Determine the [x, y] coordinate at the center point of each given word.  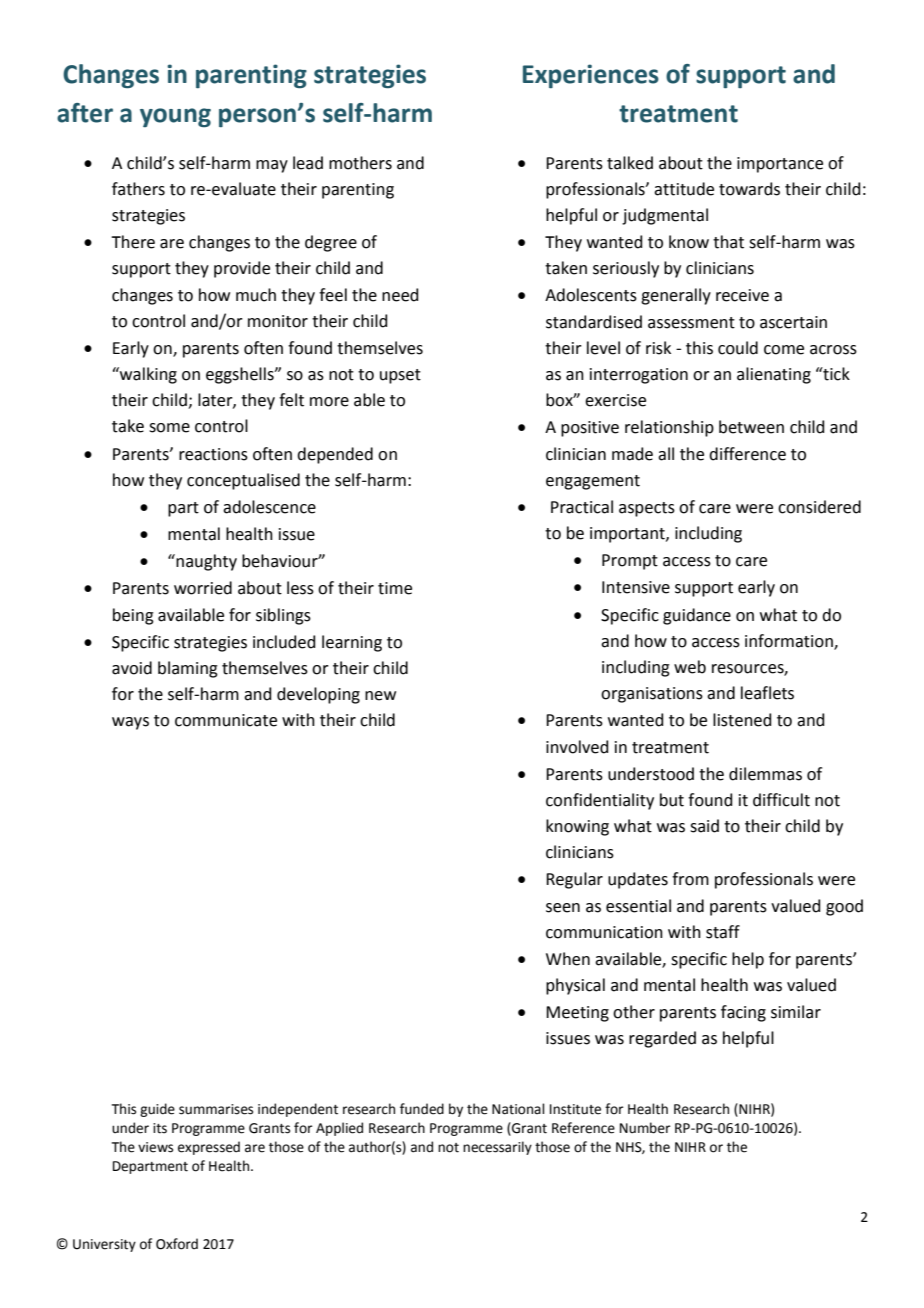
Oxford [177, 1244]
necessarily [497, 1148]
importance [780, 165]
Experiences [591, 76]
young [175, 118]
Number [645, 1128]
